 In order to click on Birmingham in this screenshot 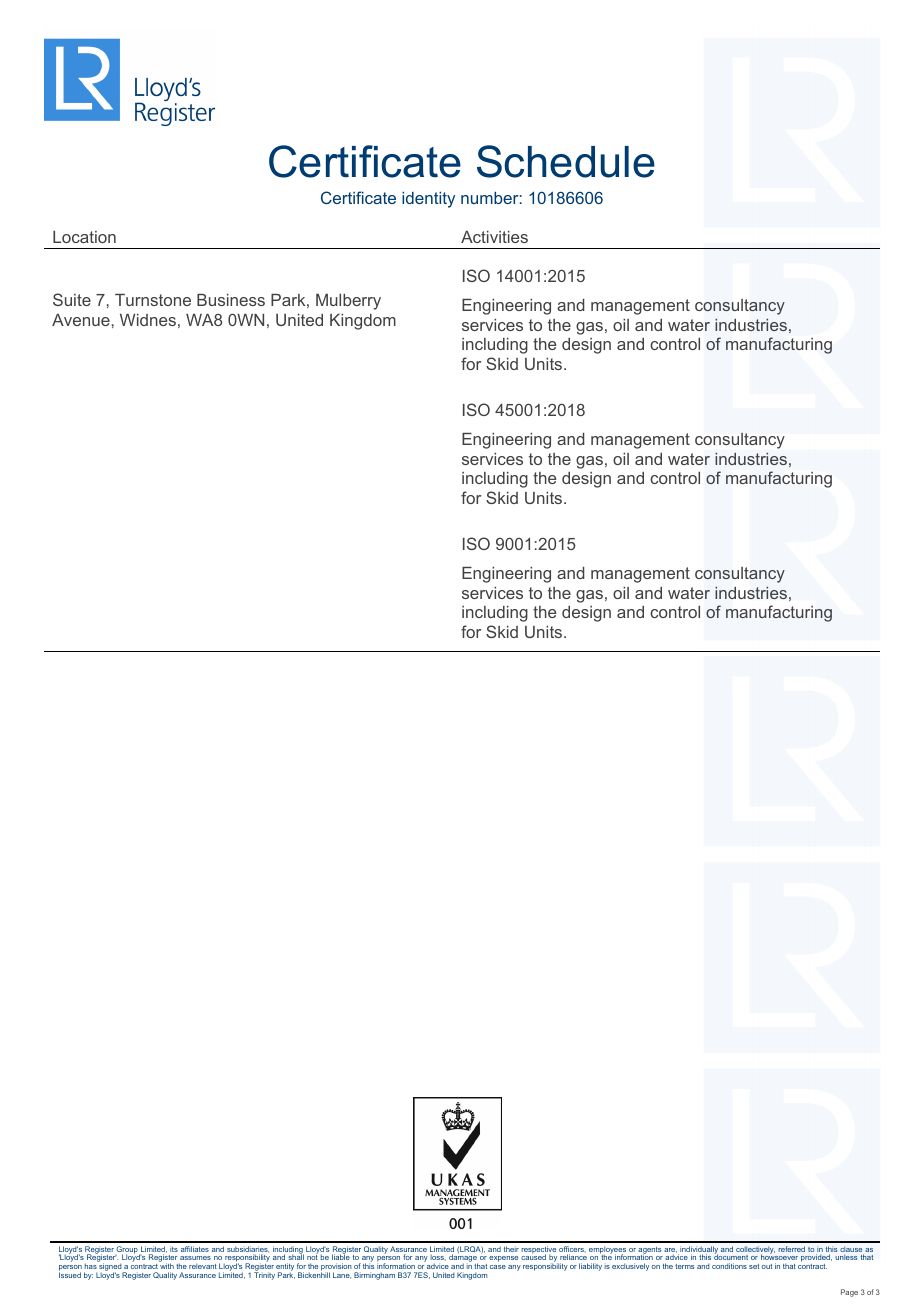, I will do `click(374, 1276)`.
